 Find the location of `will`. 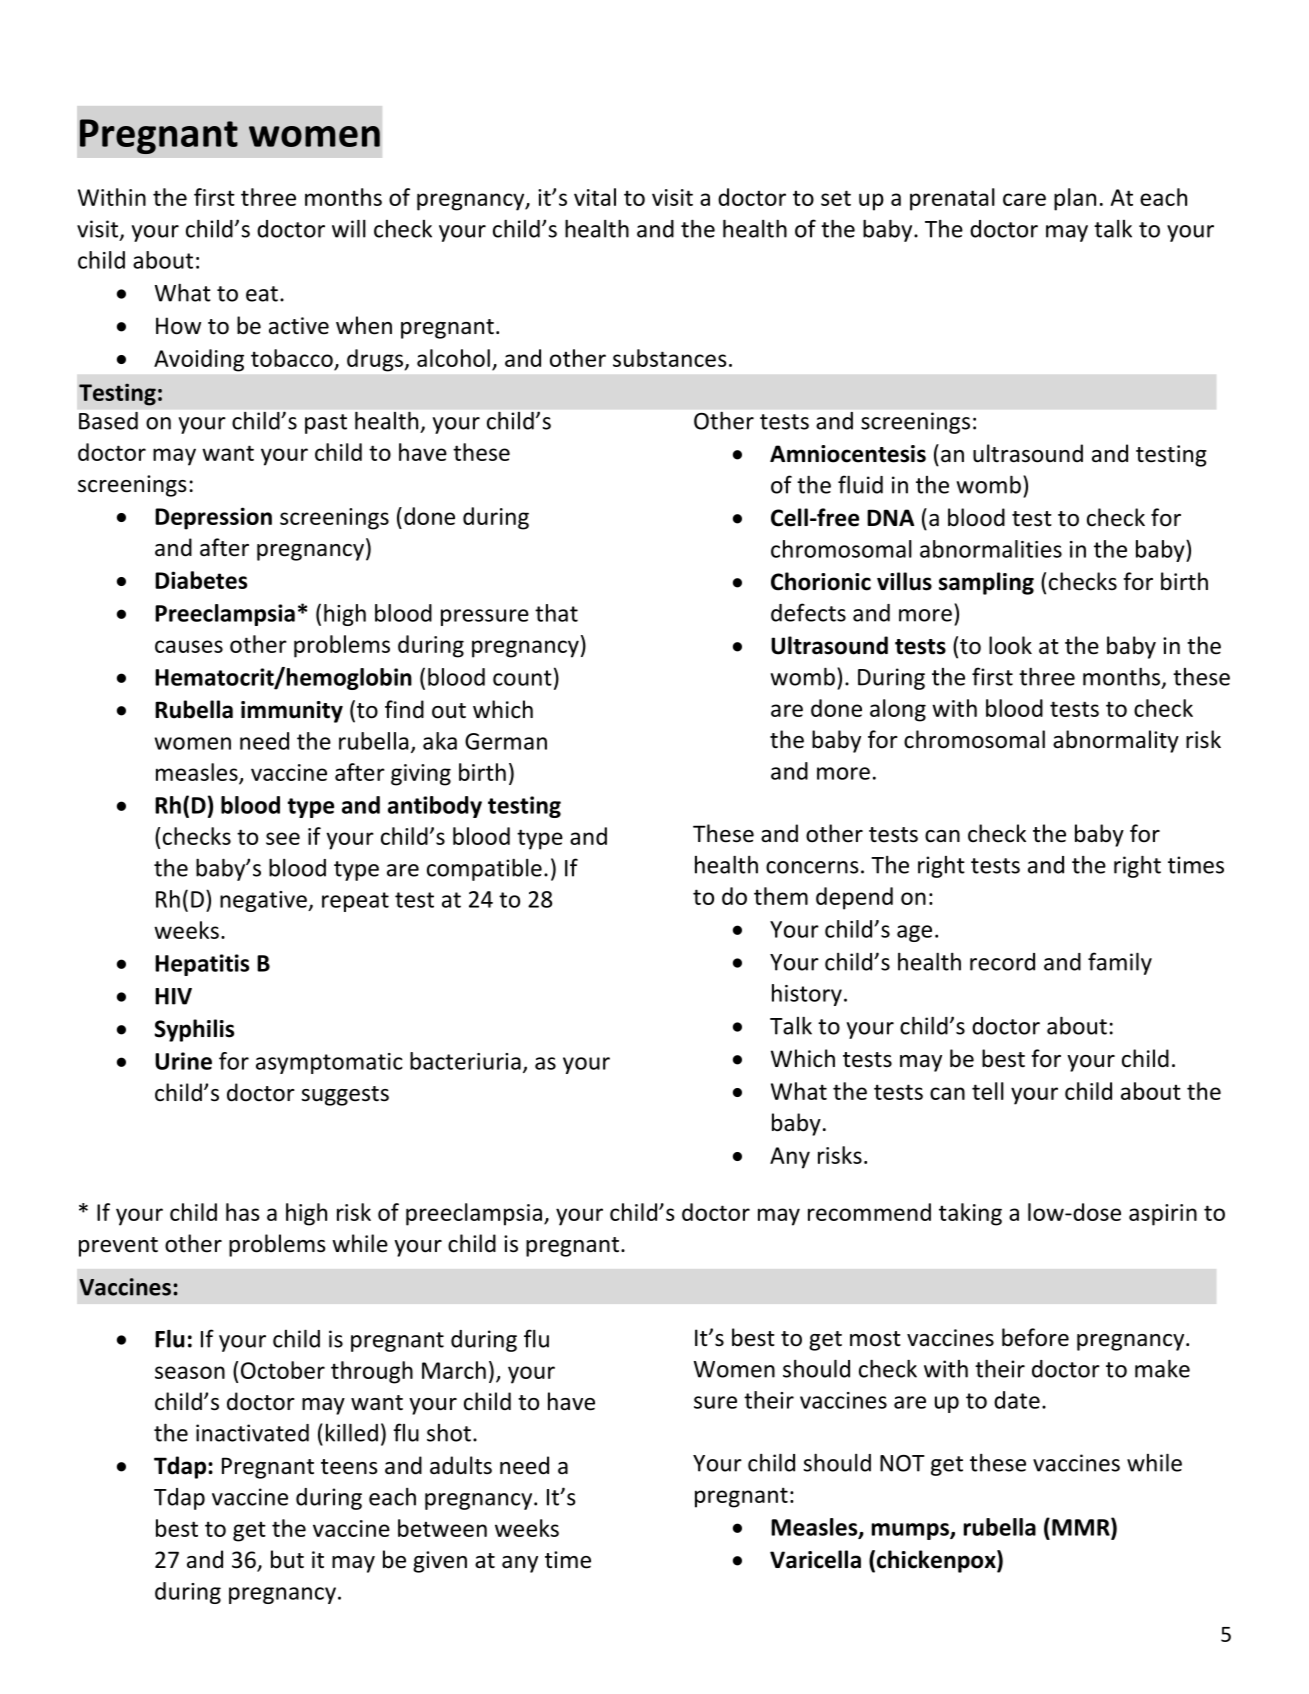

will is located at coordinates (349, 228).
